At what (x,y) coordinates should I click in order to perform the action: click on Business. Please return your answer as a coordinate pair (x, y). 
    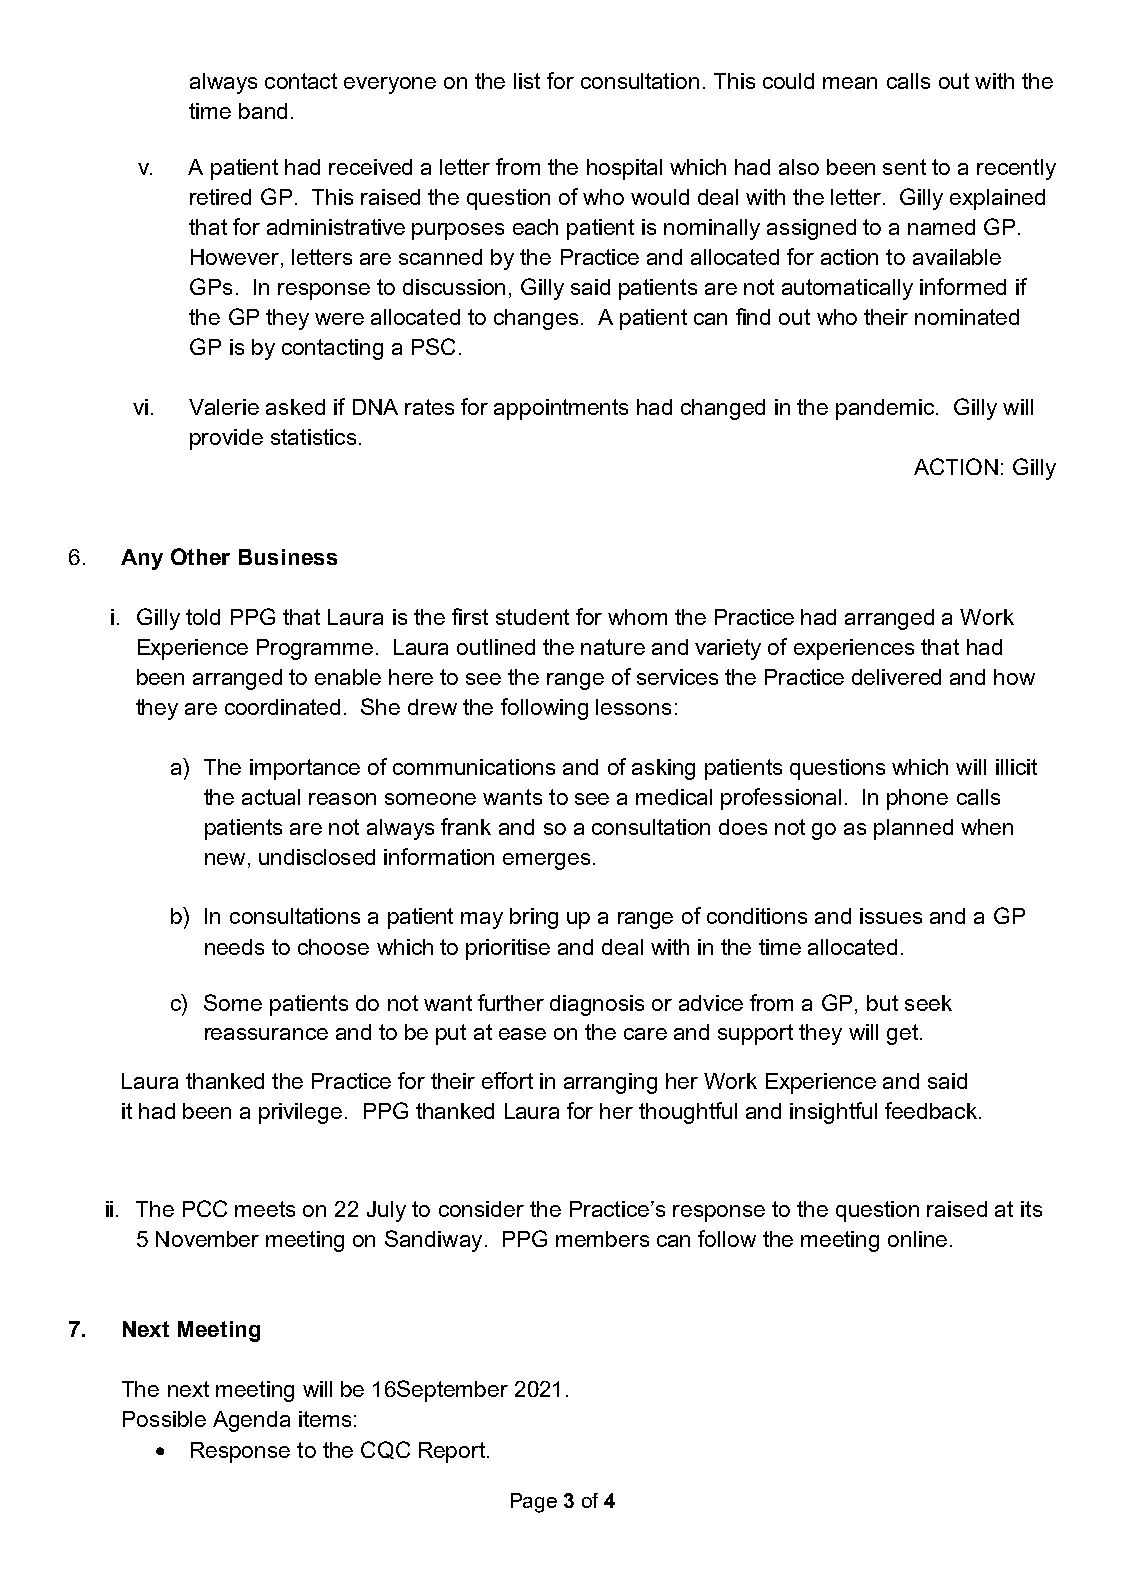
    Looking at the image, I should click on (288, 557).
